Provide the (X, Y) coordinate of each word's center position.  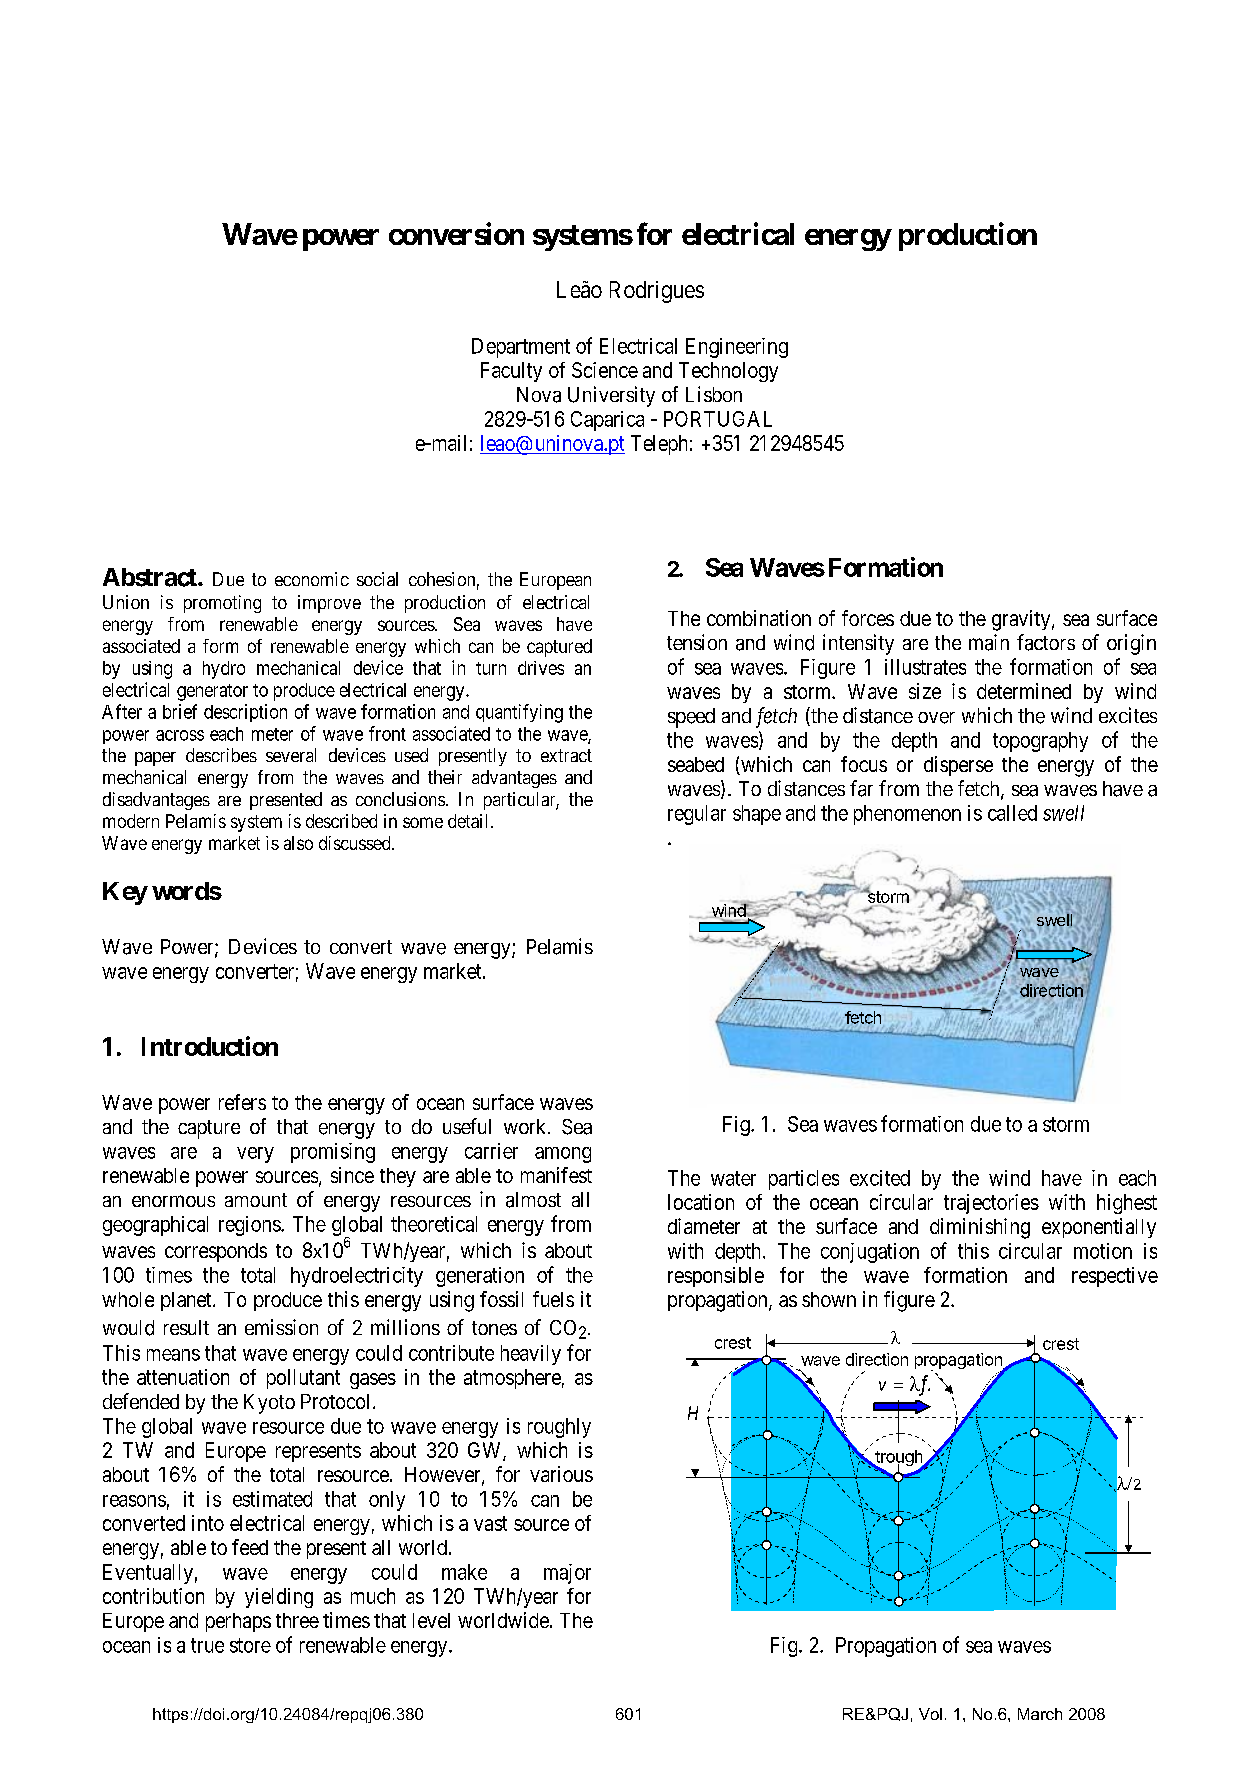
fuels (553, 1299)
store (250, 1645)
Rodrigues (657, 292)
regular (697, 815)
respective (1115, 1277)
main (989, 642)
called (1012, 813)
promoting (222, 604)
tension (697, 642)
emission (281, 1327)
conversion (456, 233)
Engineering (737, 348)
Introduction (210, 1046)
